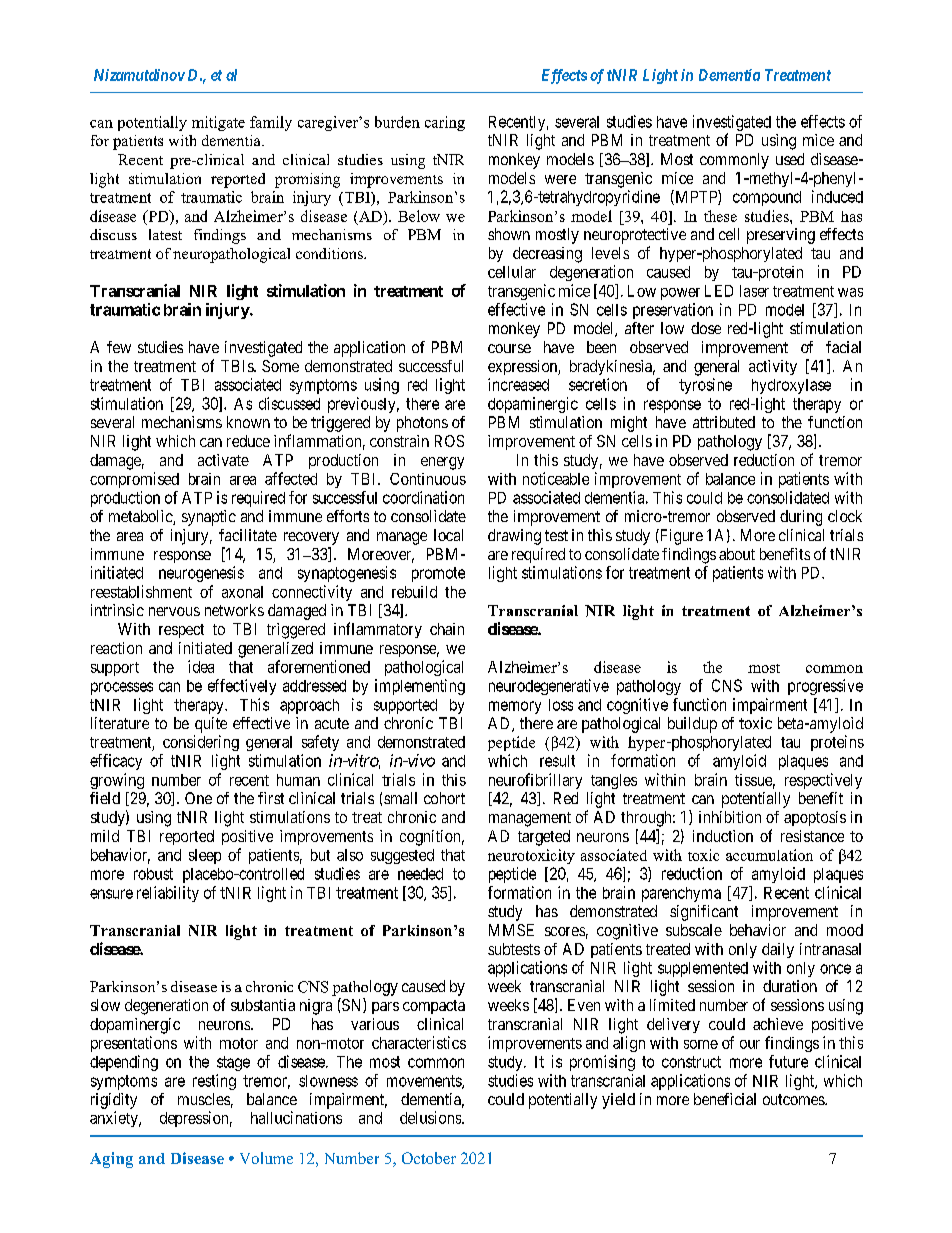 This image has height=1233, width=952. I want to click on cohort, so click(444, 798).
